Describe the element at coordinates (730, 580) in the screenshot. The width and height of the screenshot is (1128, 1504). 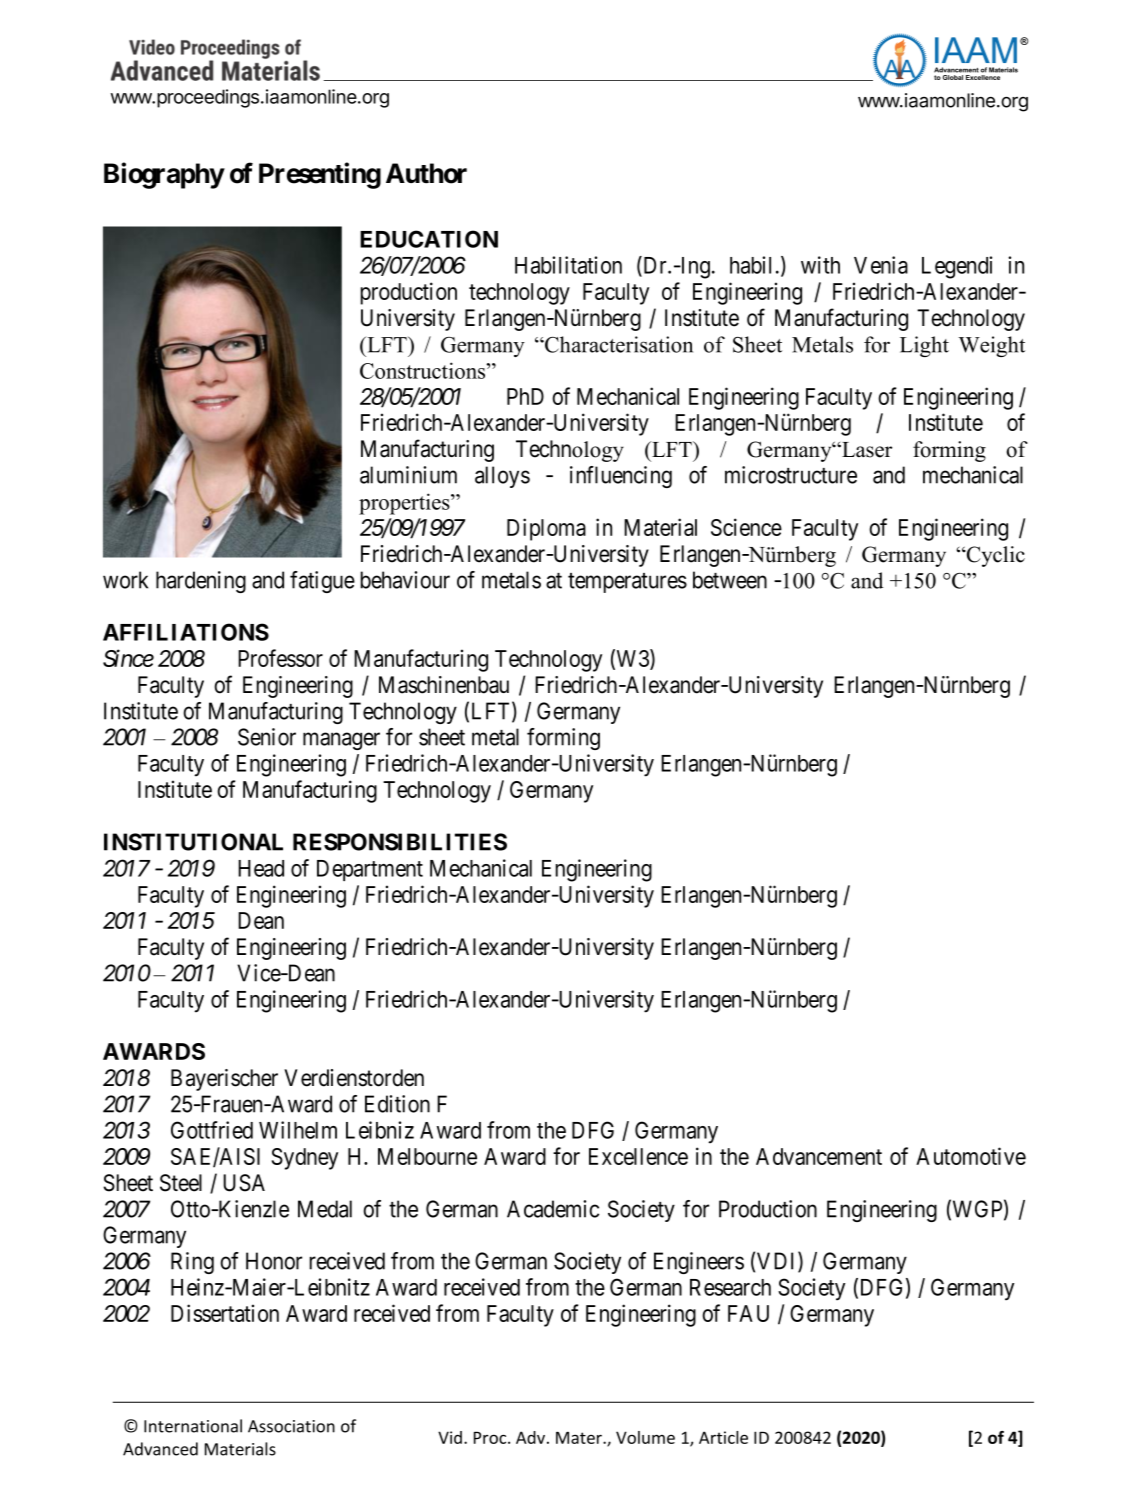
I see `between` at that location.
